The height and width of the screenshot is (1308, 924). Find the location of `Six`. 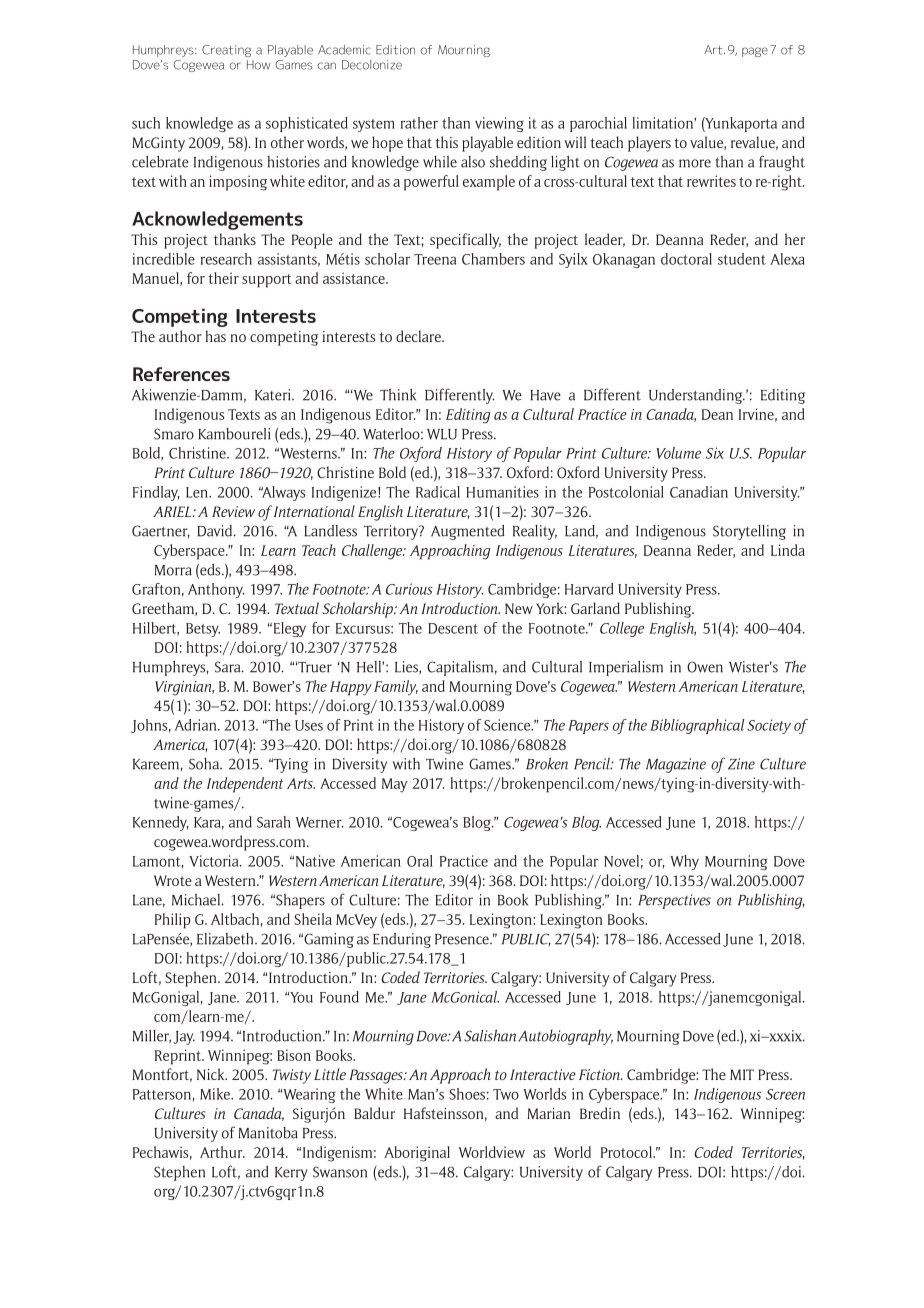

Six is located at coordinates (715, 453).
